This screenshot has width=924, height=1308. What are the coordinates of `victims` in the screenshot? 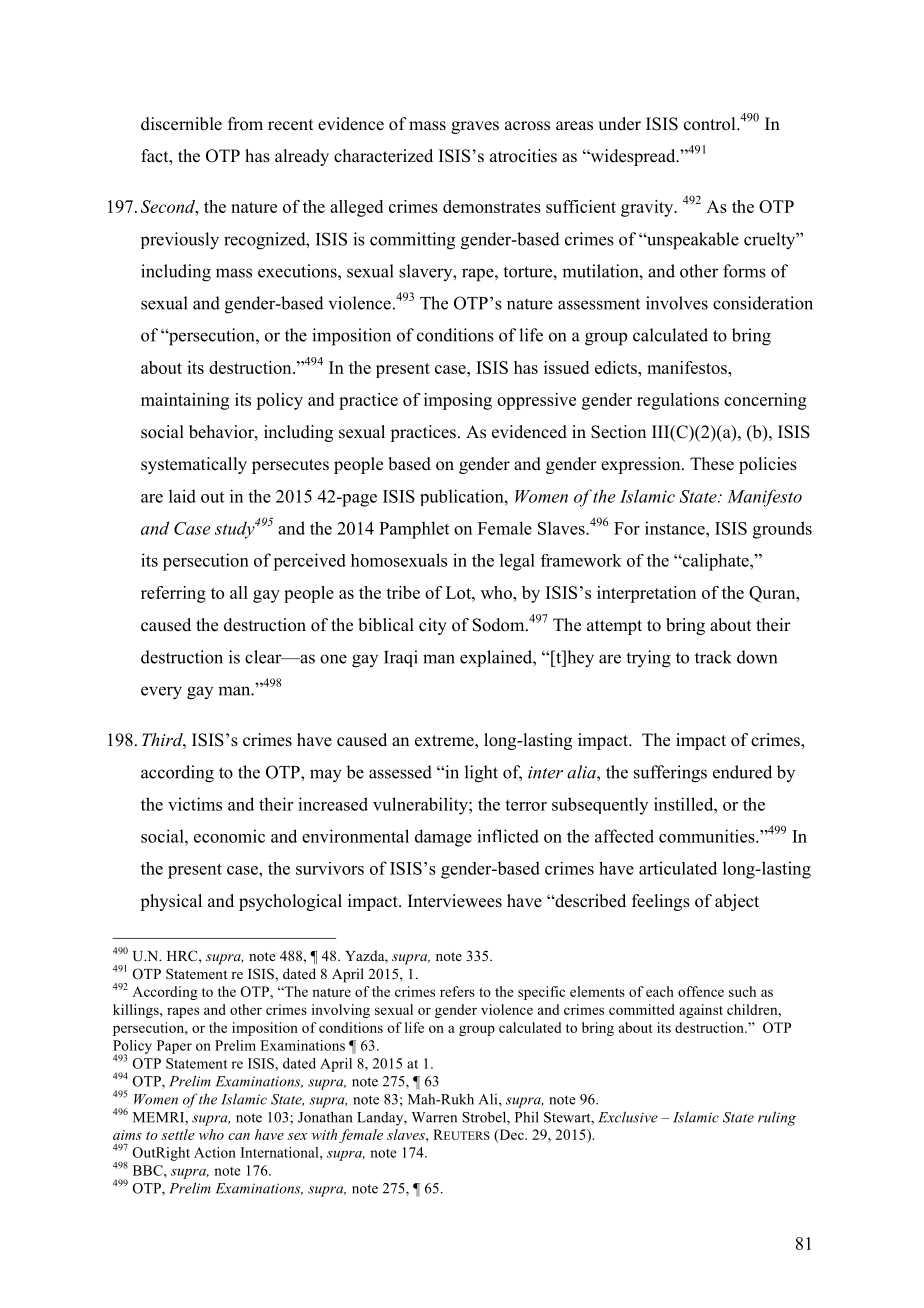 It's located at (195, 804).
